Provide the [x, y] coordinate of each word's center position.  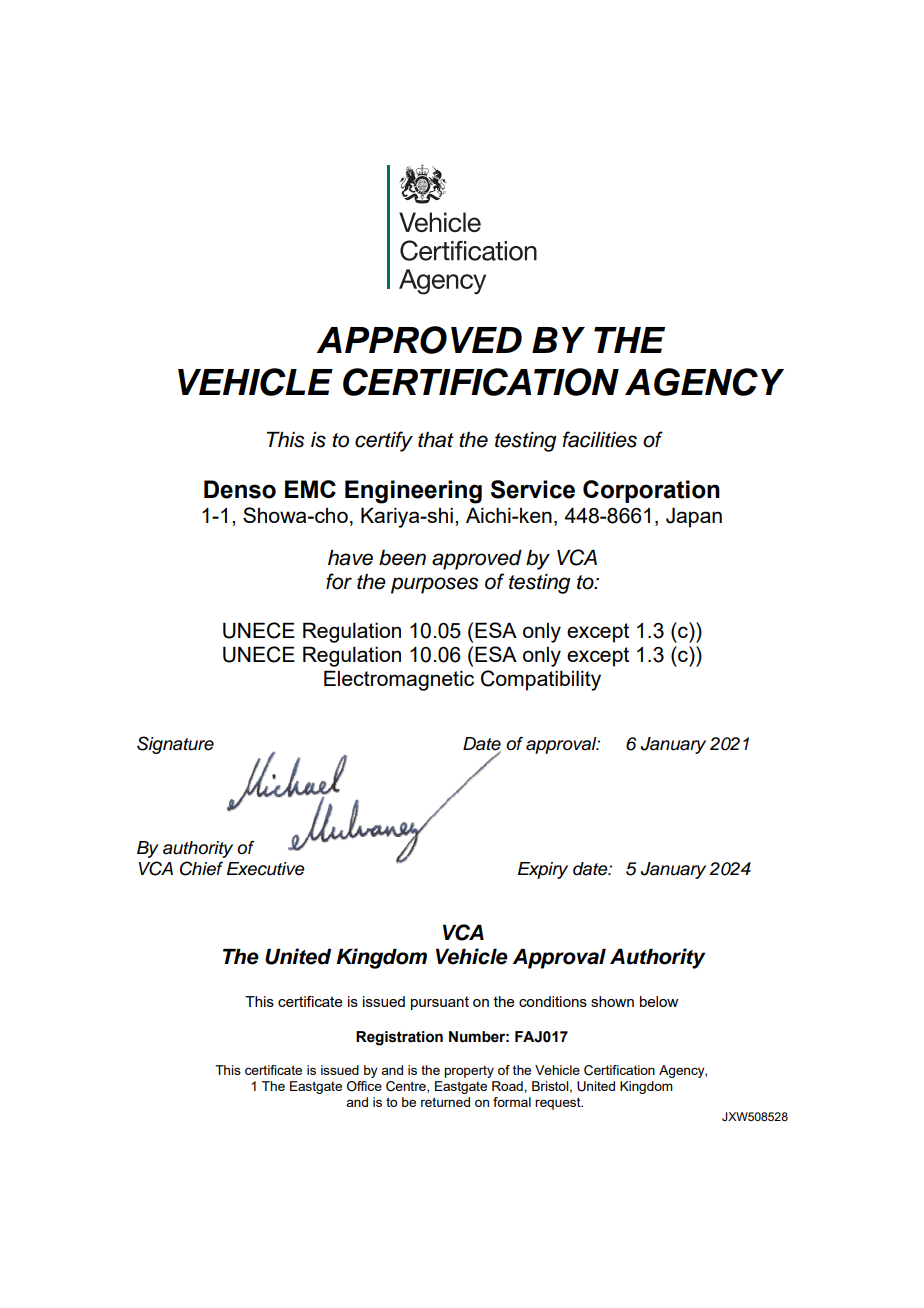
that [436, 440]
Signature [175, 745]
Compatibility [541, 680]
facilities [599, 439]
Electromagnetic [399, 680]
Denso [240, 489]
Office [364, 1086]
